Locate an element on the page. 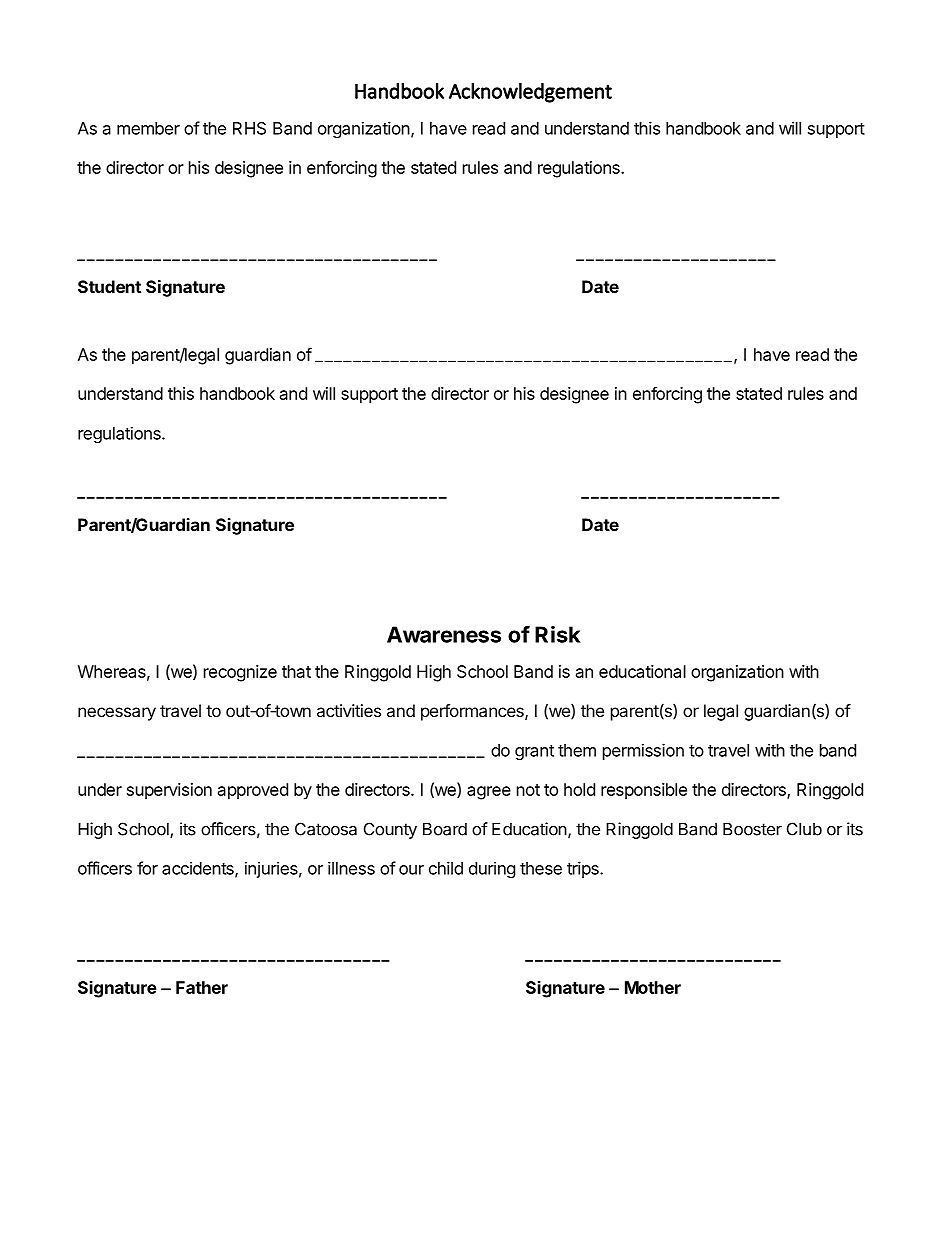  child is located at coordinates (446, 868).
